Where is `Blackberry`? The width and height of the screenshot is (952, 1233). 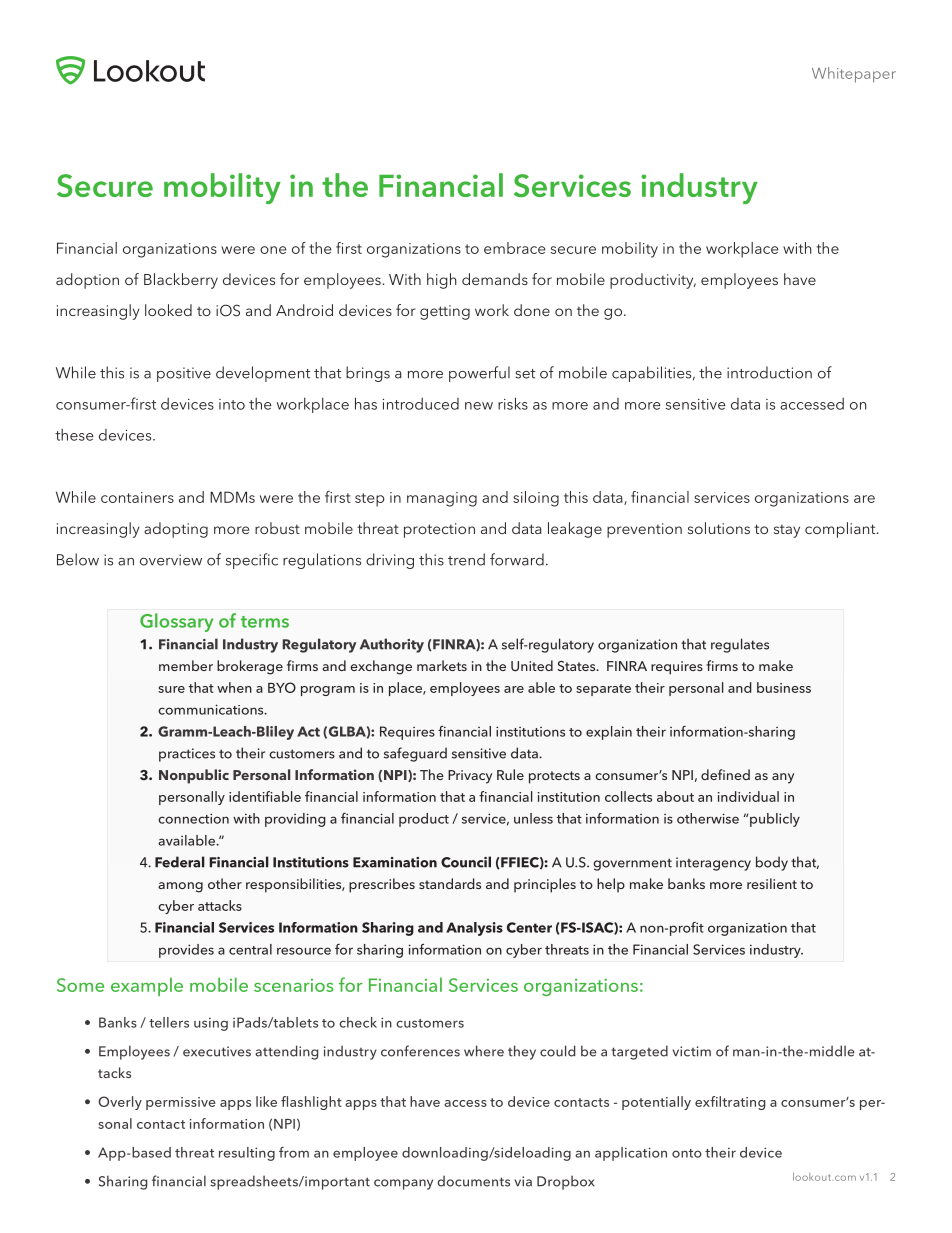
Blackberry is located at coordinates (181, 281).
